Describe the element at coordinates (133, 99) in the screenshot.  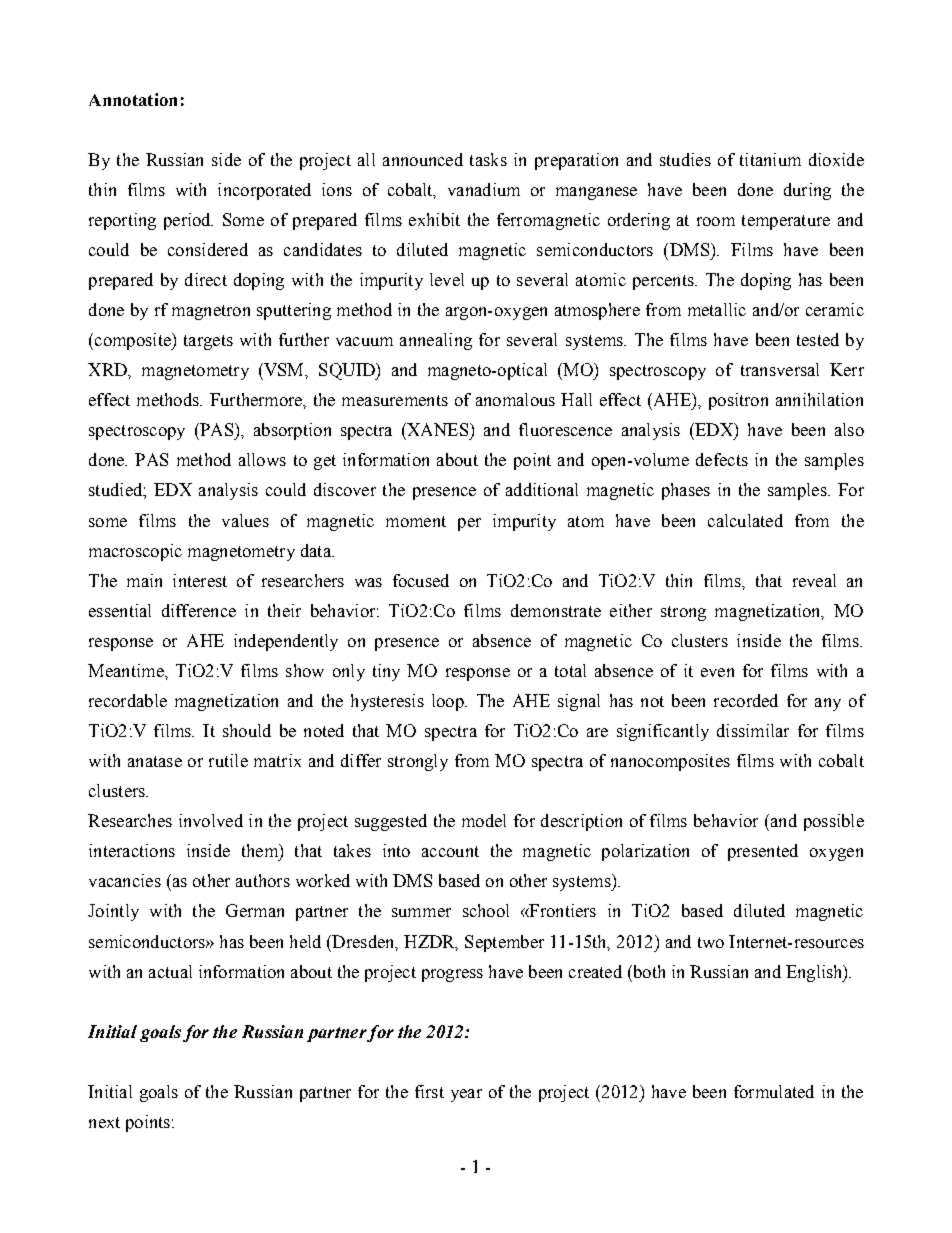
I see `Annotation` at that location.
